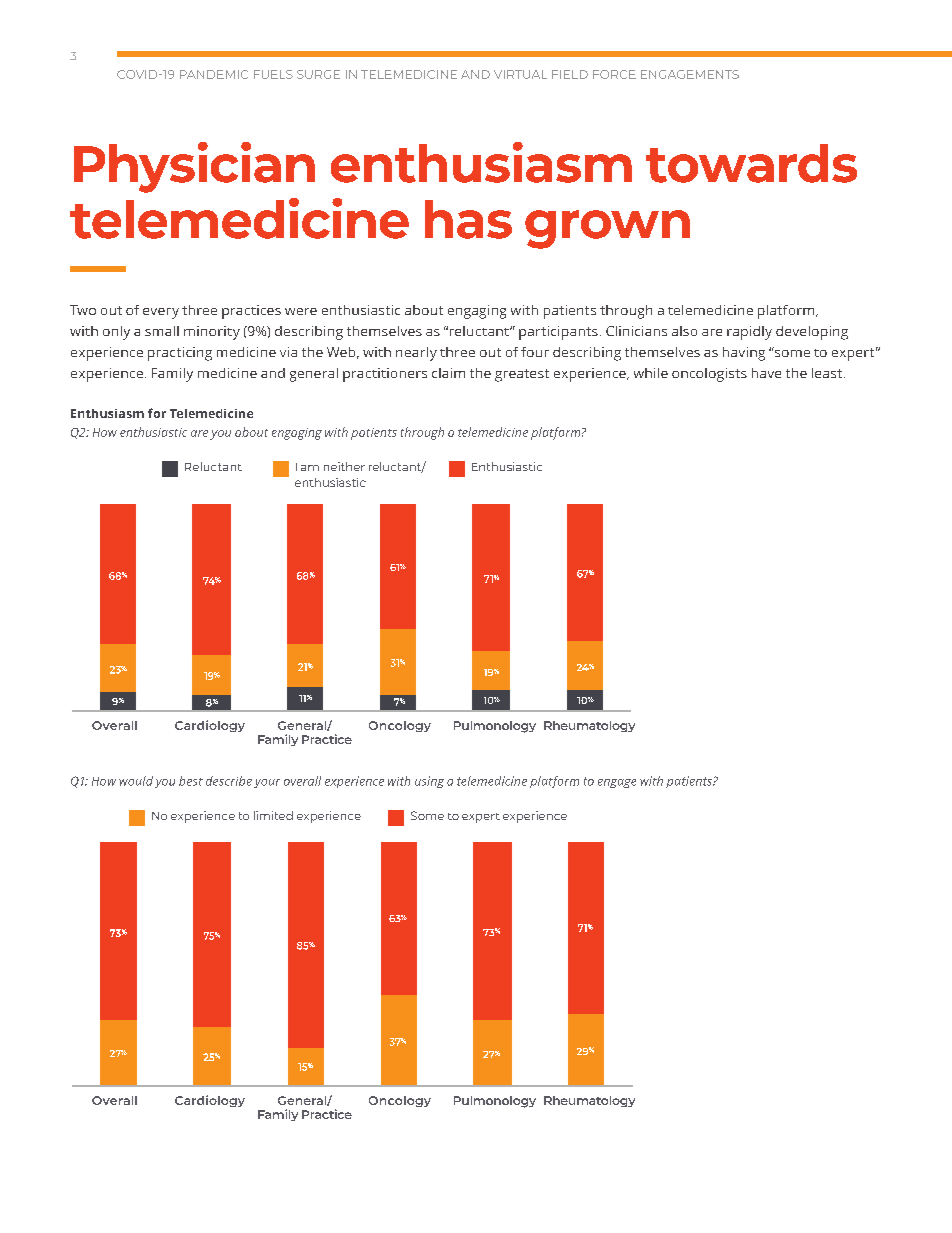 The height and width of the screenshot is (1233, 952). I want to click on using, so click(429, 782).
